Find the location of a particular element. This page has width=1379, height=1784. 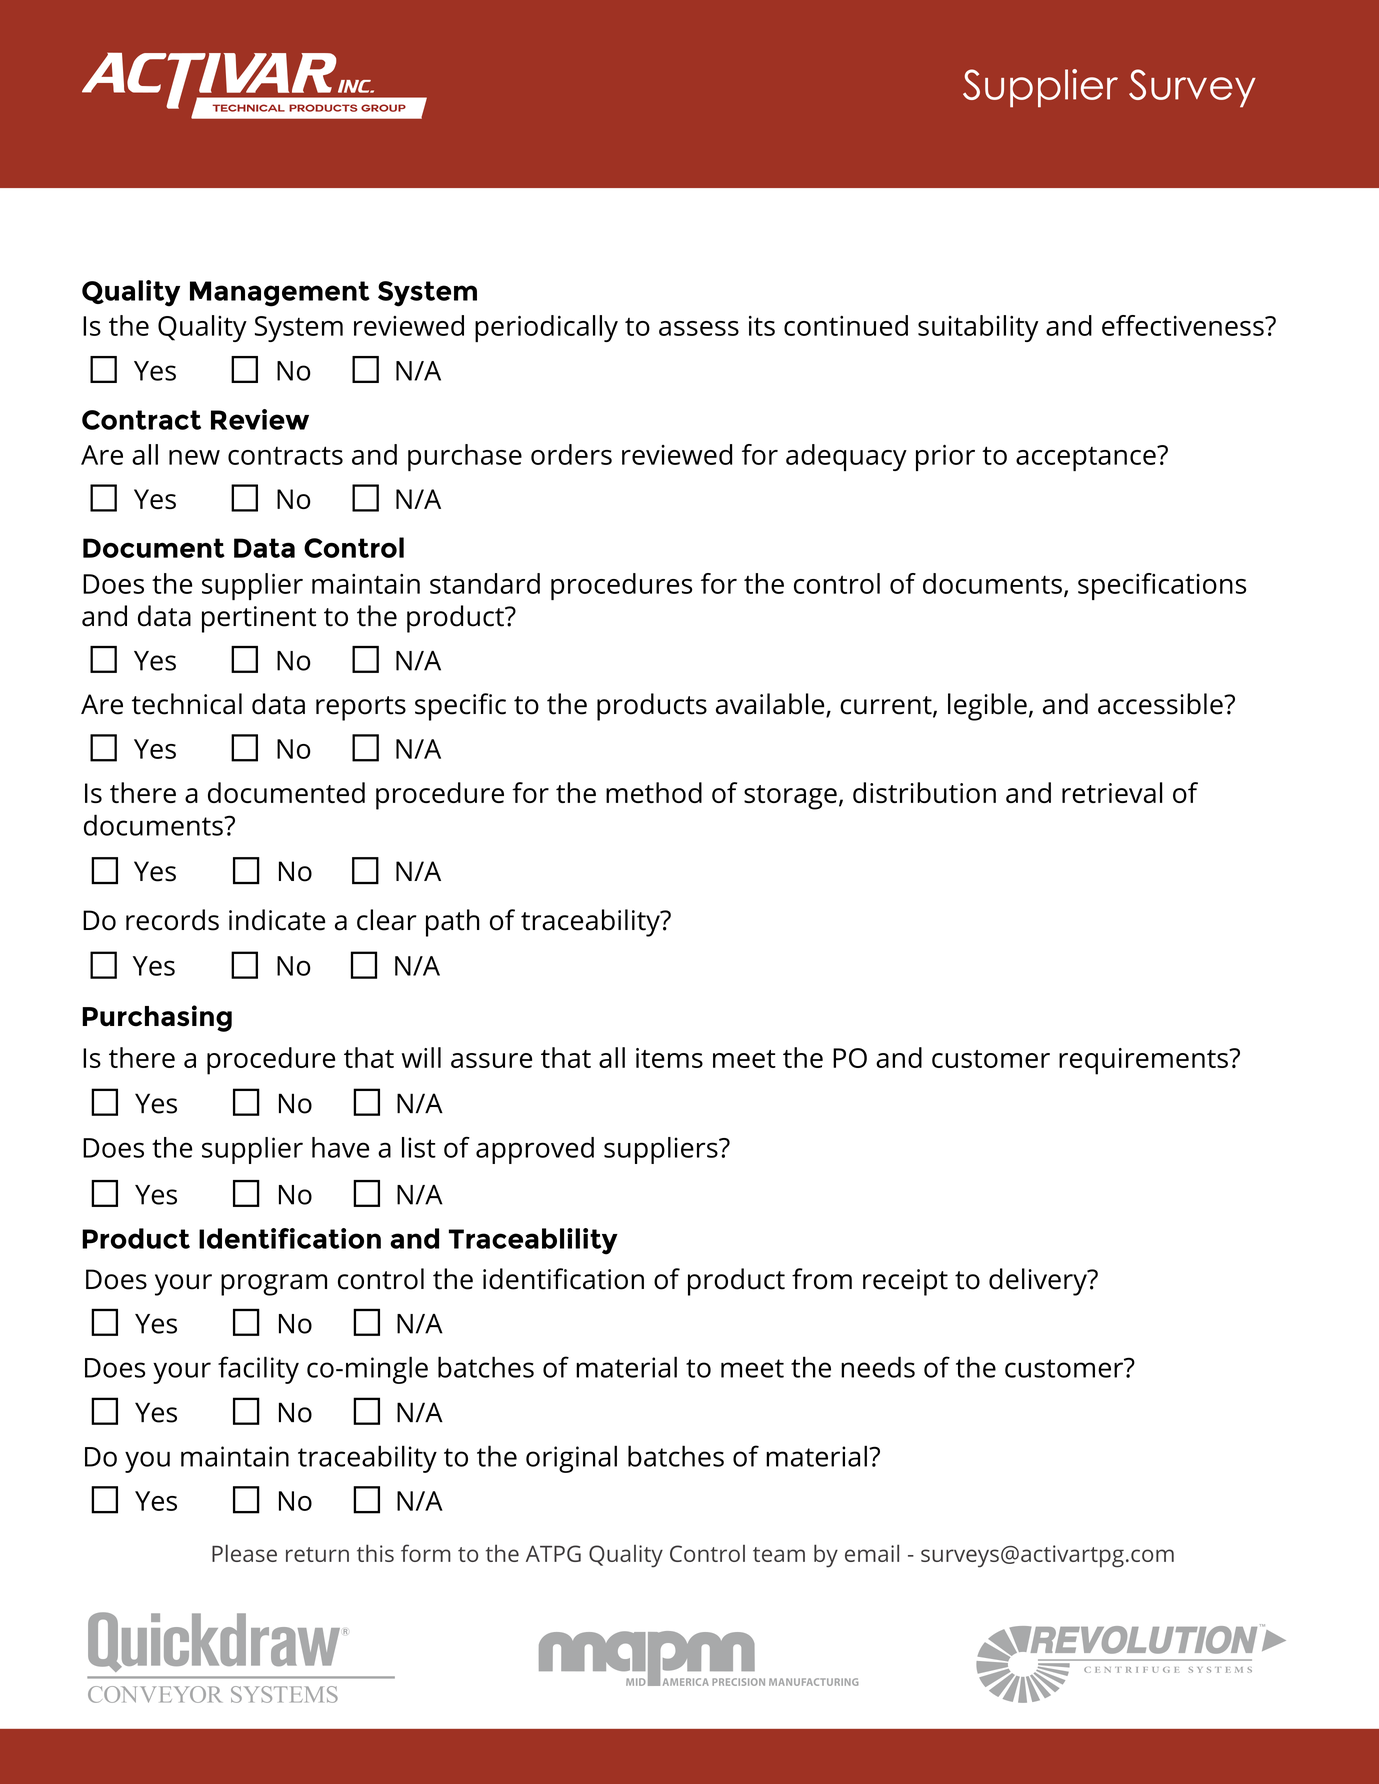

team is located at coordinates (779, 1554).
